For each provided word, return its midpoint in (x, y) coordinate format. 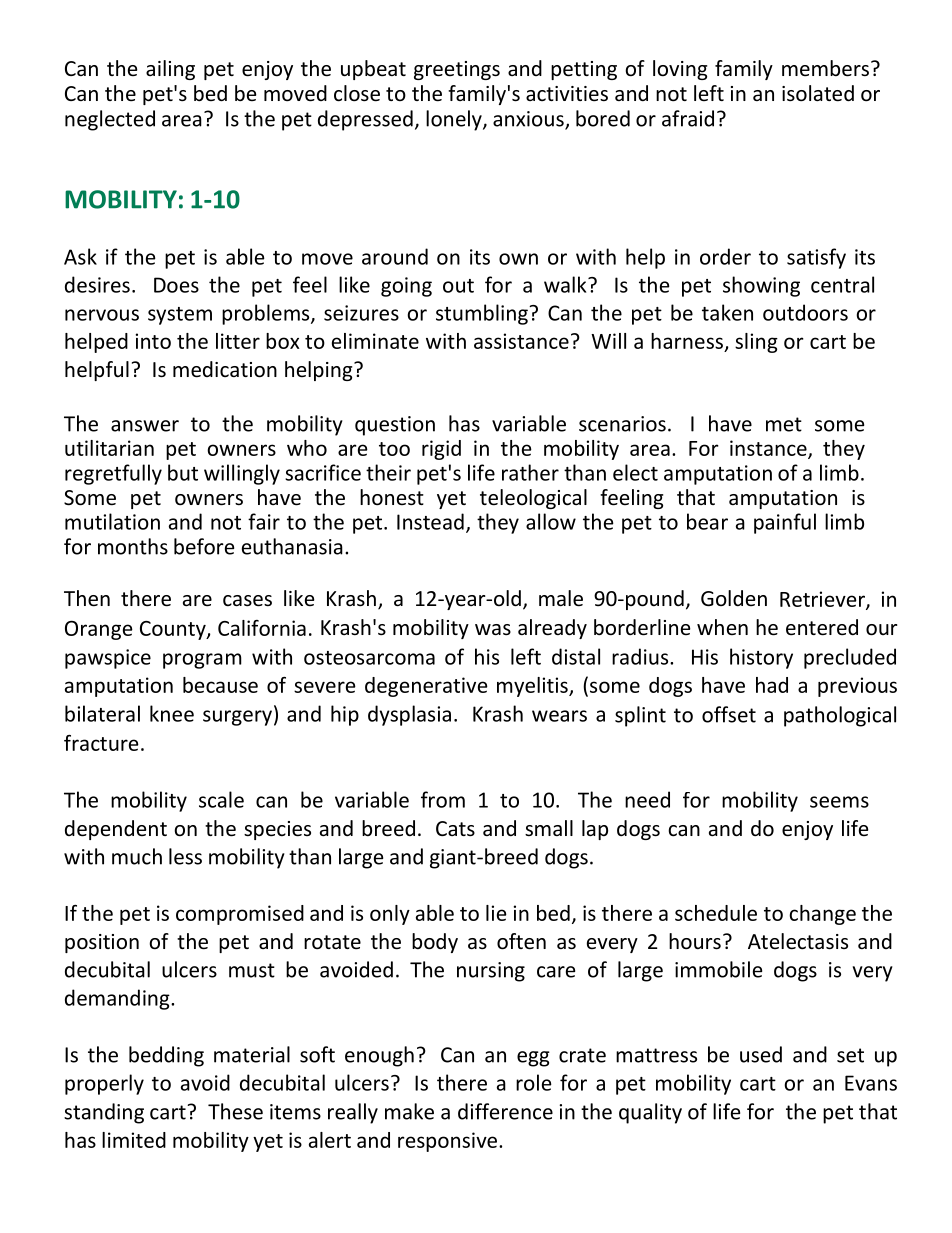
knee (172, 713)
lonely (455, 120)
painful (785, 523)
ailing (170, 70)
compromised (240, 915)
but (183, 472)
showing (761, 286)
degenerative (426, 687)
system (180, 316)
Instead (430, 521)
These (235, 1111)
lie (496, 913)
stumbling (483, 314)
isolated (818, 93)
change (822, 915)
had (772, 685)
